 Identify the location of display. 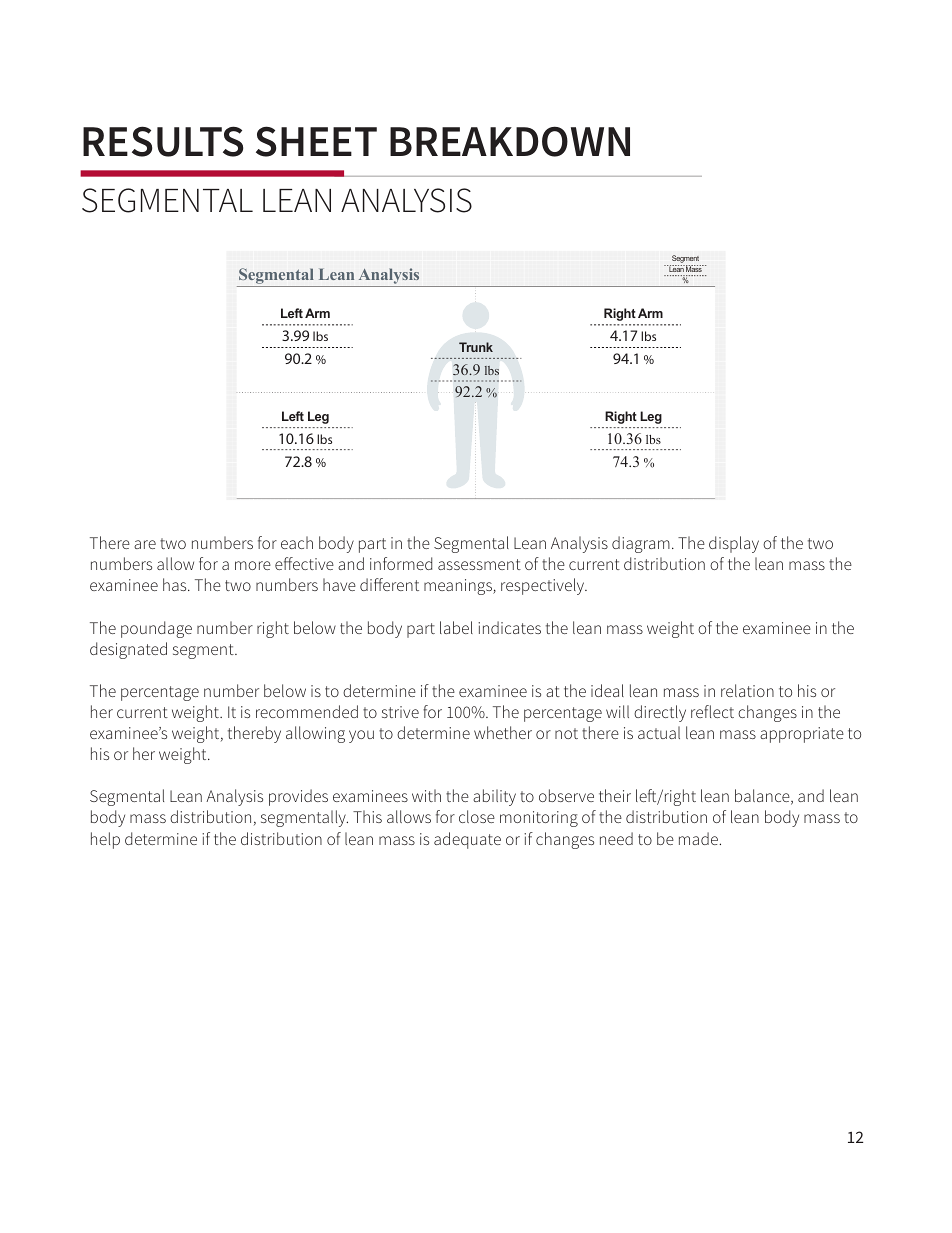
(734, 544).
